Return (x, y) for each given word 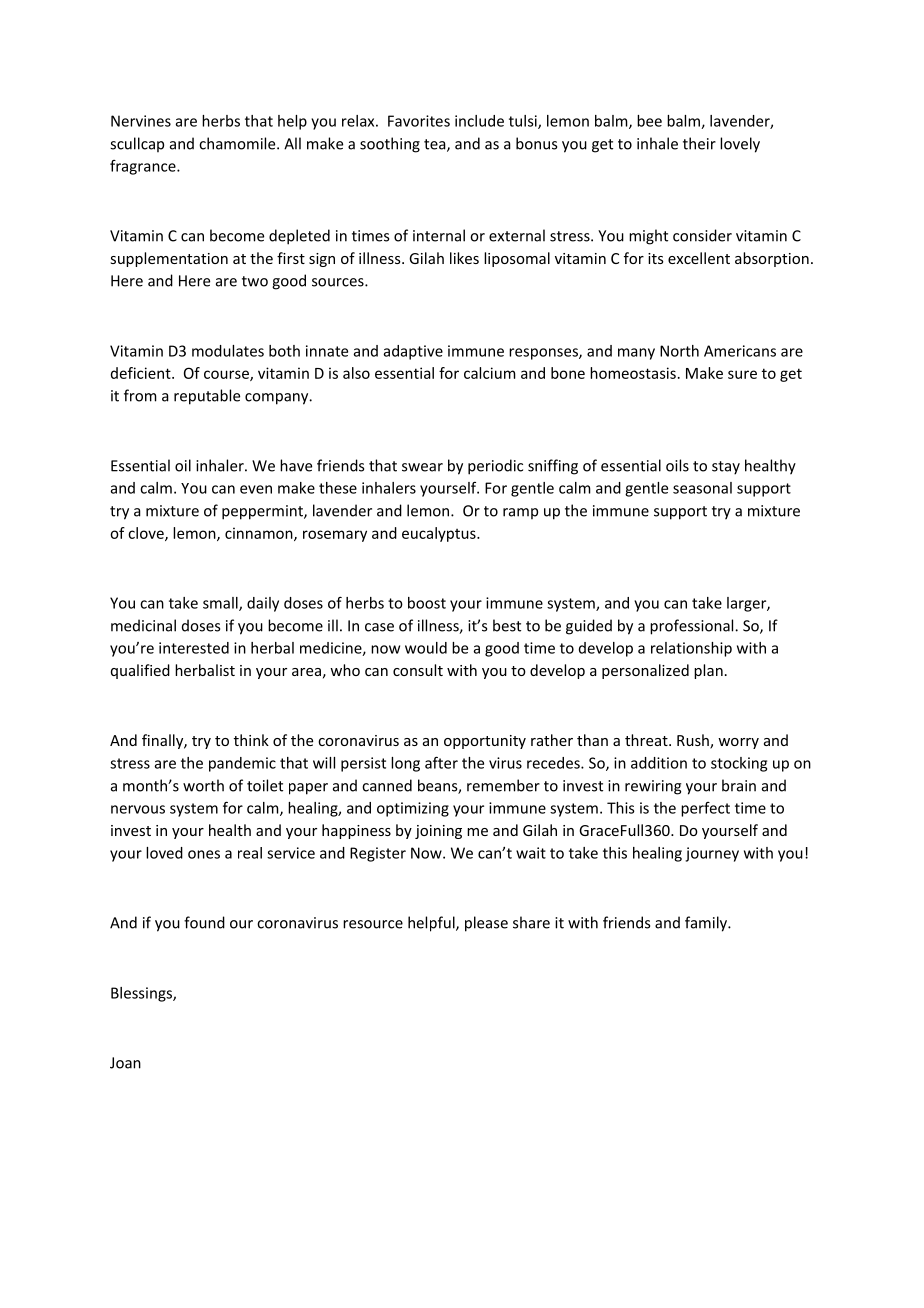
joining (438, 832)
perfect (705, 809)
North (679, 351)
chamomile (238, 143)
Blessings (142, 994)
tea (436, 145)
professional (693, 627)
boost (427, 603)
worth (203, 785)
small (221, 604)
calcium (490, 373)
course (227, 375)
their (699, 143)
